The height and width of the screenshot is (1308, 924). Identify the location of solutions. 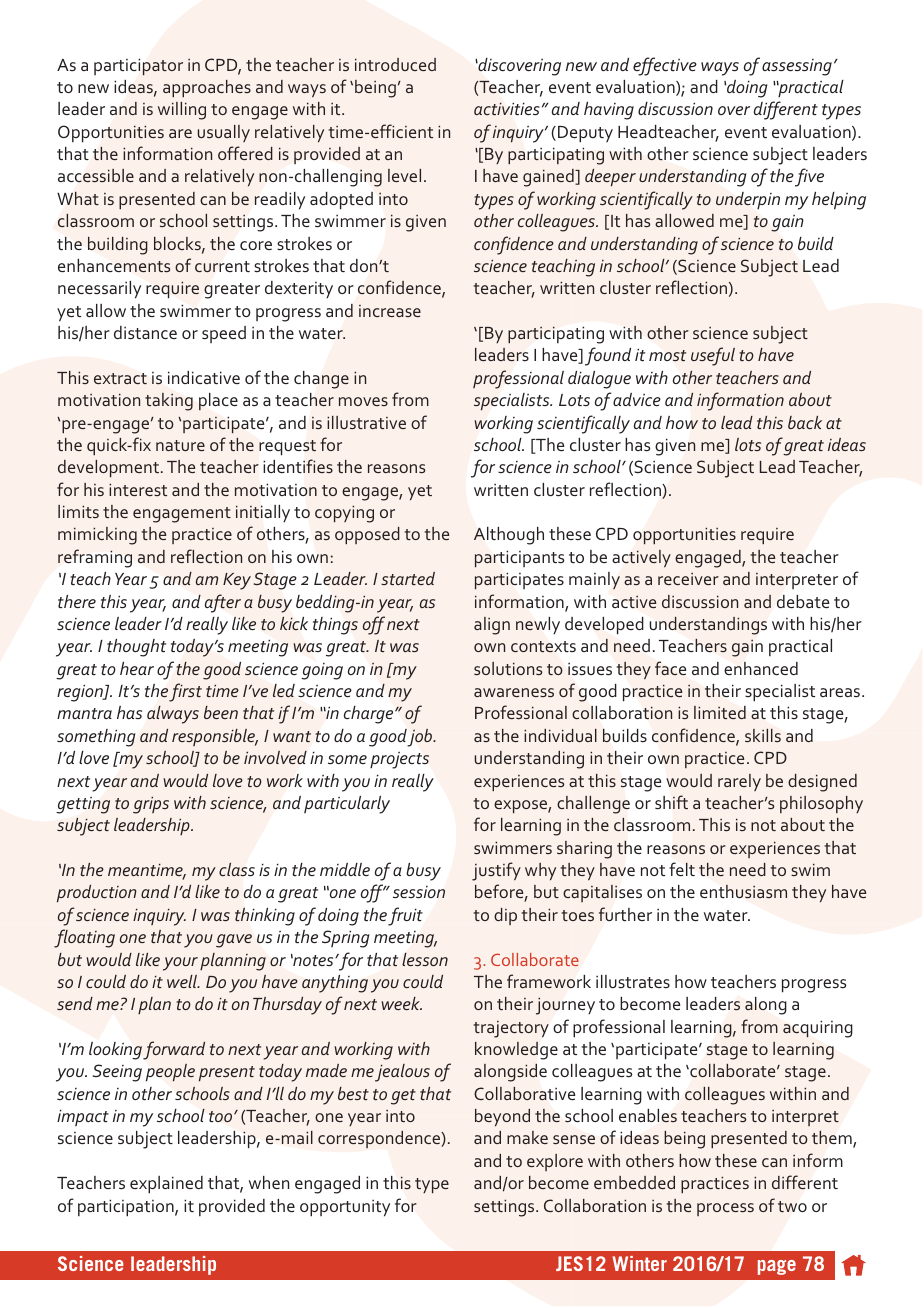
(508, 668).
